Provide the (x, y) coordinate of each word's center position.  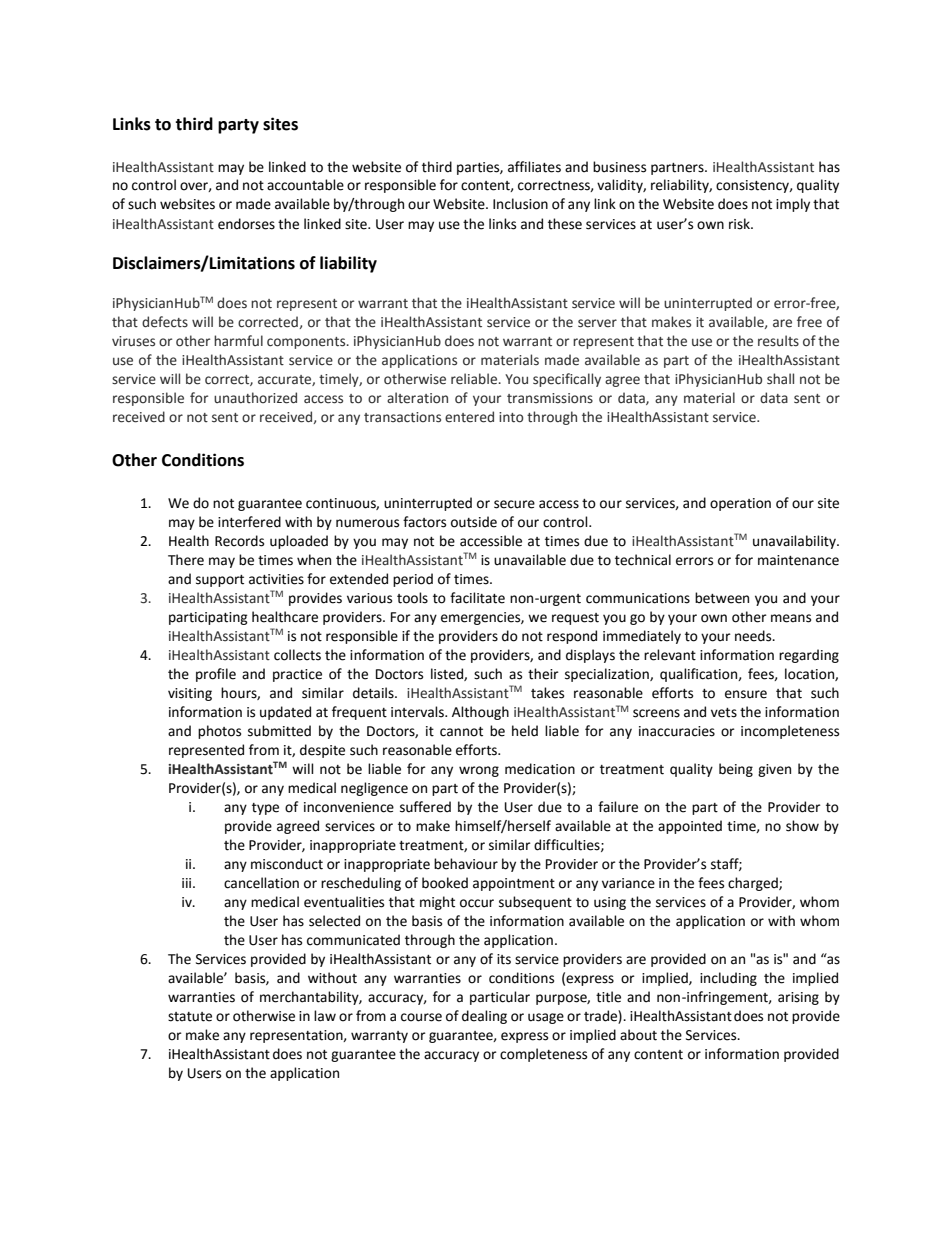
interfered (249, 522)
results (778, 341)
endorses (246, 224)
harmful (238, 341)
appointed (690, 827)
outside (474, 522)
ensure (746, 694)
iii (188, 883)
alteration (417, 398)
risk (740, 224)
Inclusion (520, 204)
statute (190, 1017)
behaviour (466, 864)
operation (740, 504)
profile (216, 675)
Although (480, 713)
